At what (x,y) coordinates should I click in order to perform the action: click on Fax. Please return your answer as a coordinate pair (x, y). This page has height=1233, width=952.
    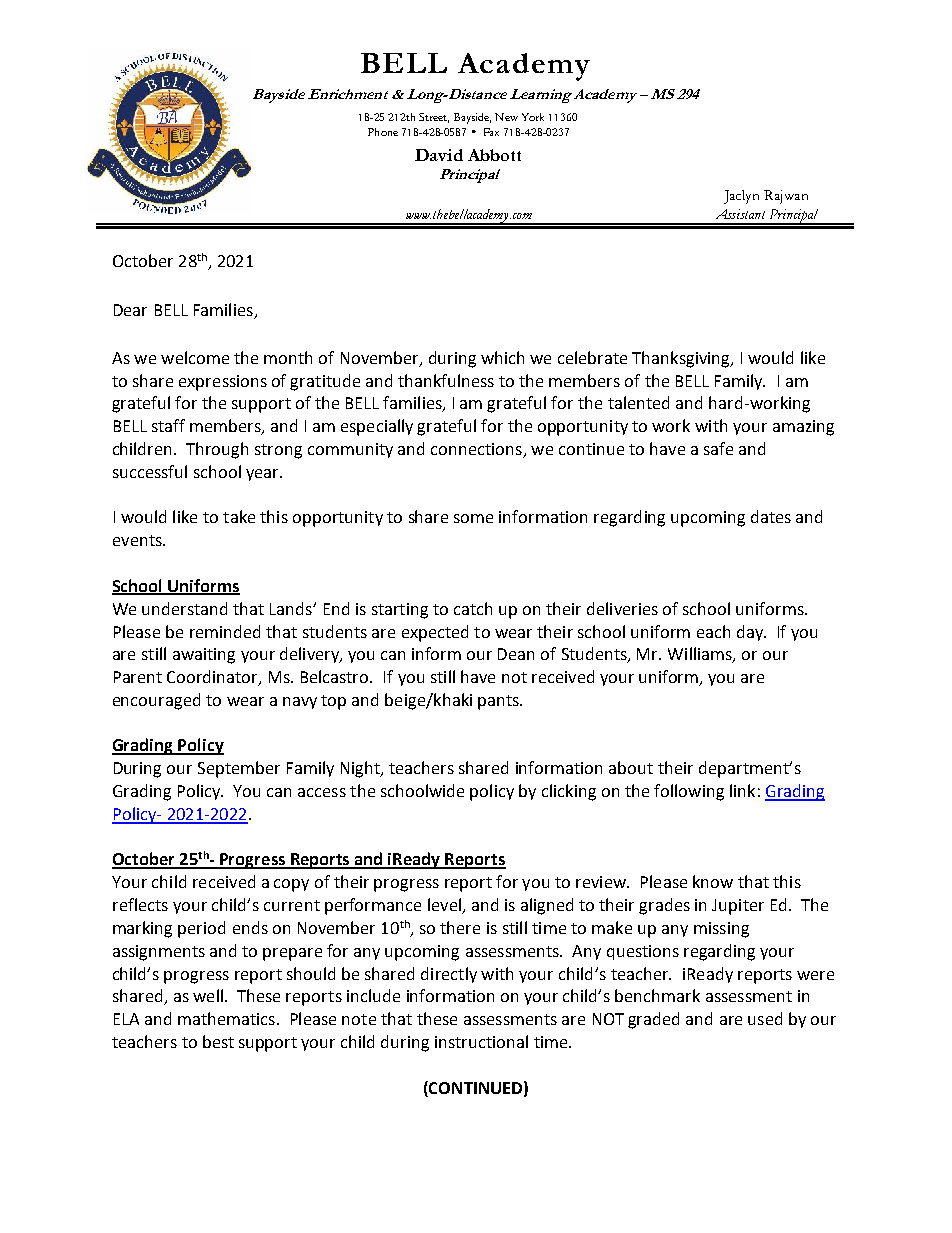
    Looking at the image, I should click on (491, 132).
